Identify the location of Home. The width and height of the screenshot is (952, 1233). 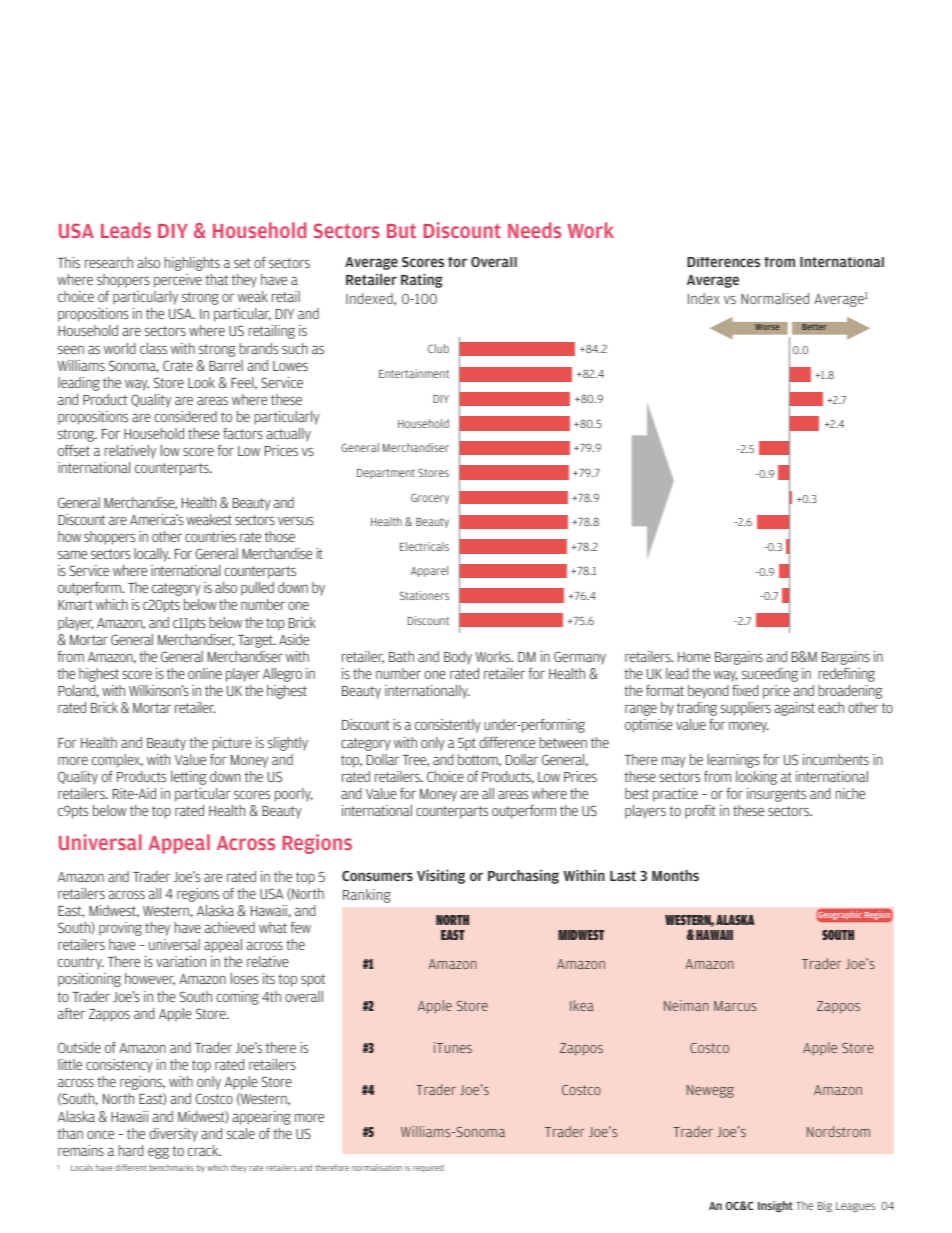
(694, 657).
